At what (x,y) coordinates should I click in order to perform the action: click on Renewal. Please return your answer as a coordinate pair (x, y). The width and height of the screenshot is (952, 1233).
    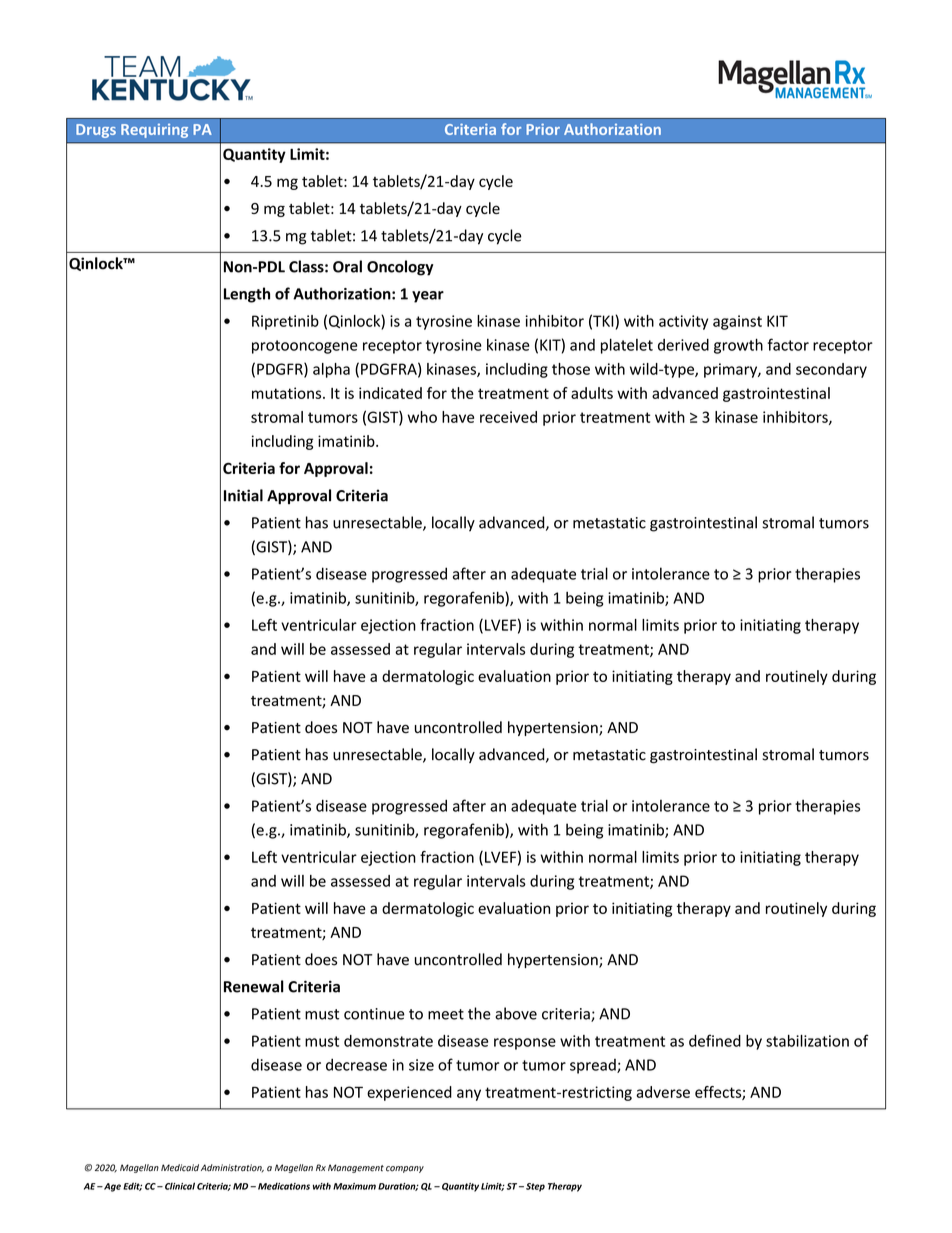
    Looking at the image, I should click on (254, 986).
